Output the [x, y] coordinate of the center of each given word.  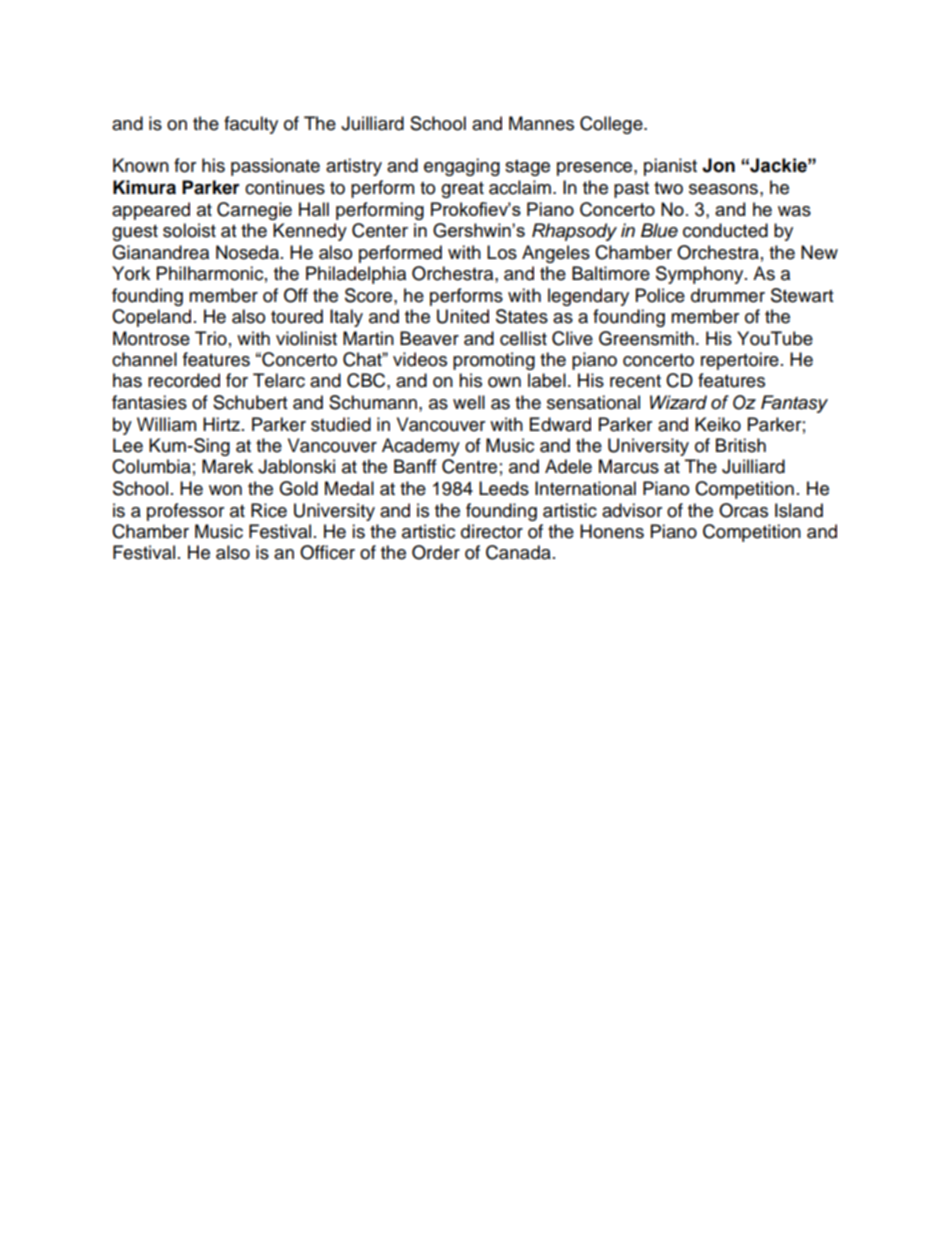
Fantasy [794, 404]
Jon [718, 165]
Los [502, 252]
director [492, 531]
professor [185, 512]
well [469, 402]
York [131, 273]
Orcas [743, 510]
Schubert [250, 402]
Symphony [701, 275]
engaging [462, 167]
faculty [251, 125]
